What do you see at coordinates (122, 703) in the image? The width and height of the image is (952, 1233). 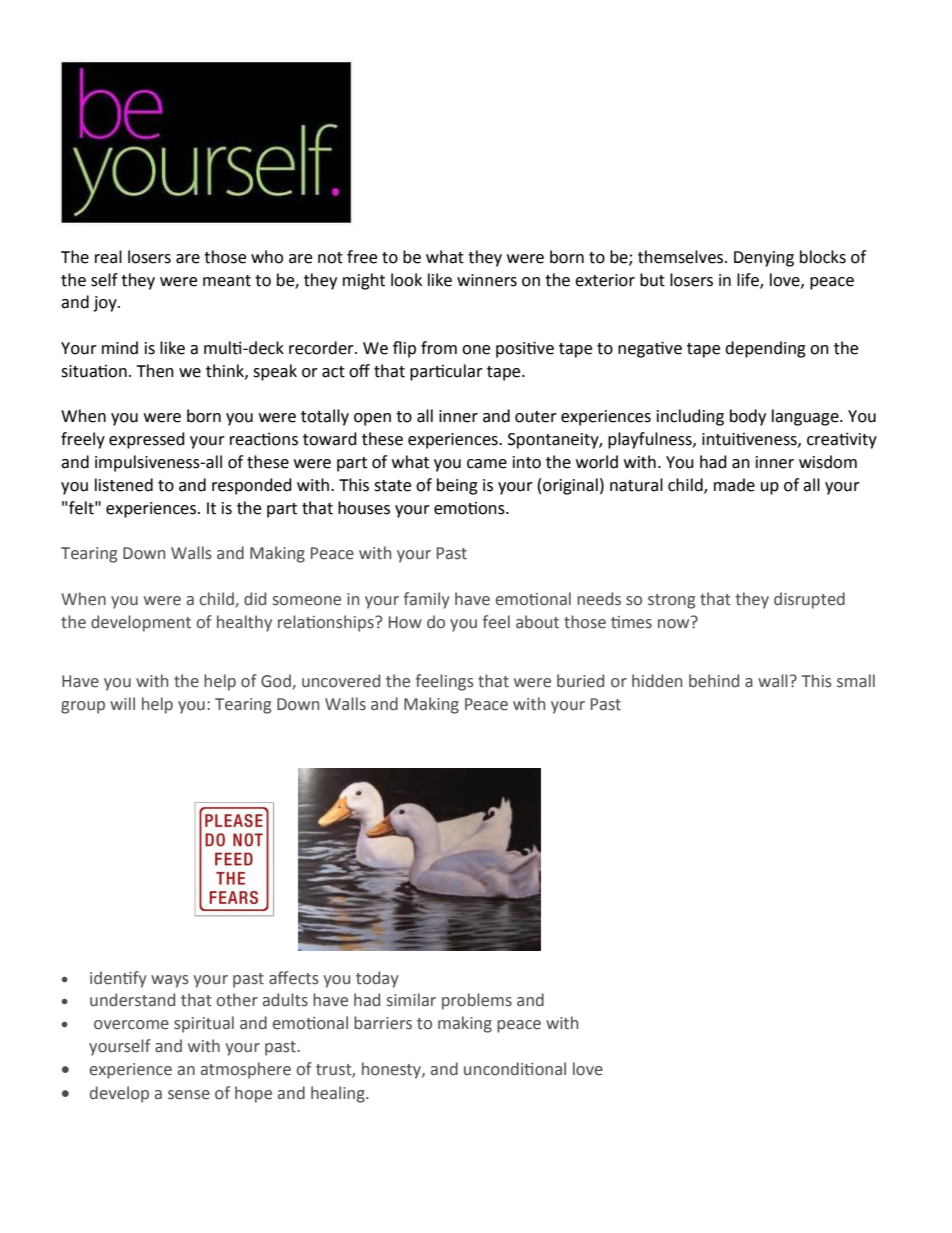 I see `will` at bounding box center [122, 703].
